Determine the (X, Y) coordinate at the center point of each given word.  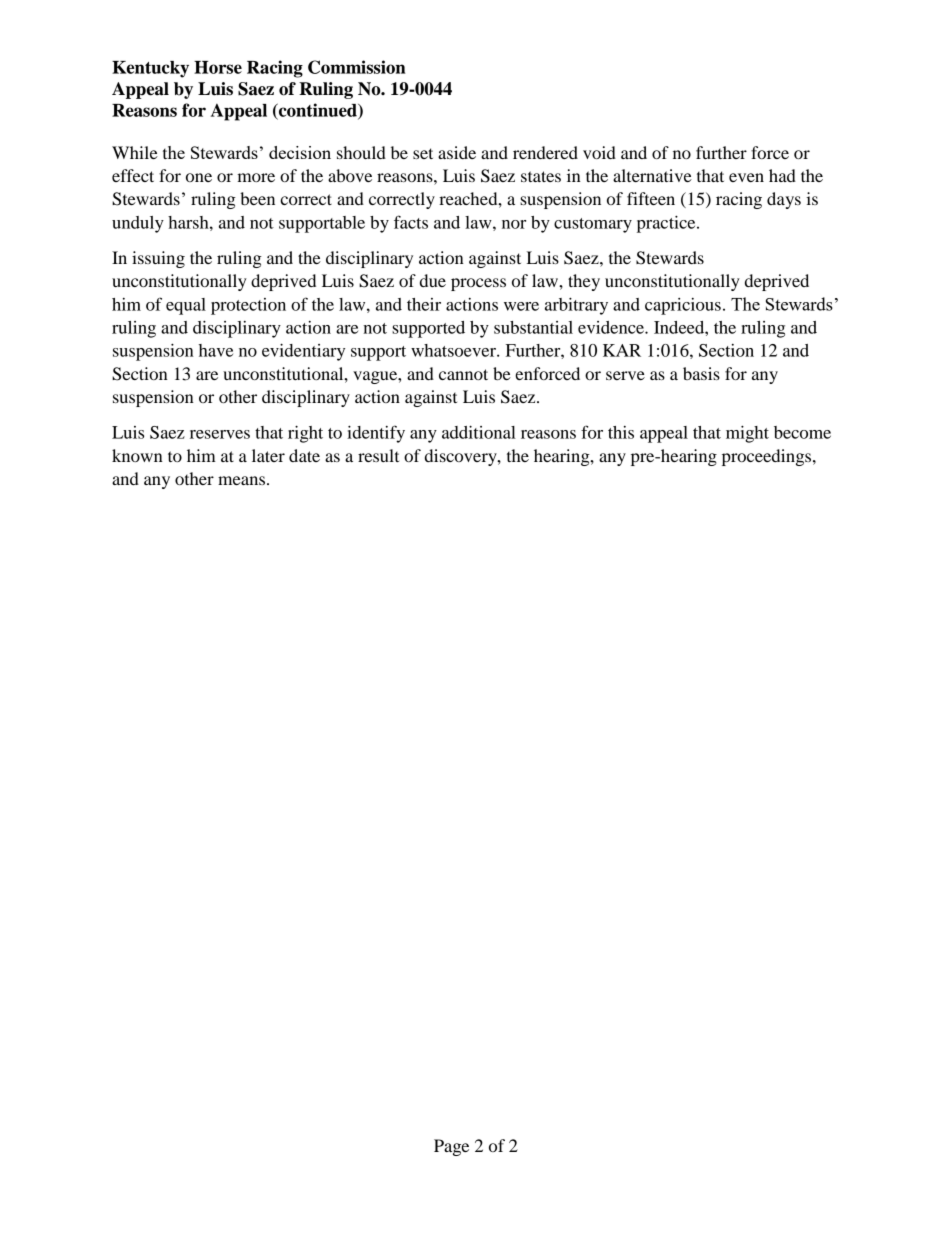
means (241, 480)
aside (457, 152)
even (746, 177)
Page (451, 1147)
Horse (218, 67)
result (378, 455)
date (304, 455)
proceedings (768, 457)
